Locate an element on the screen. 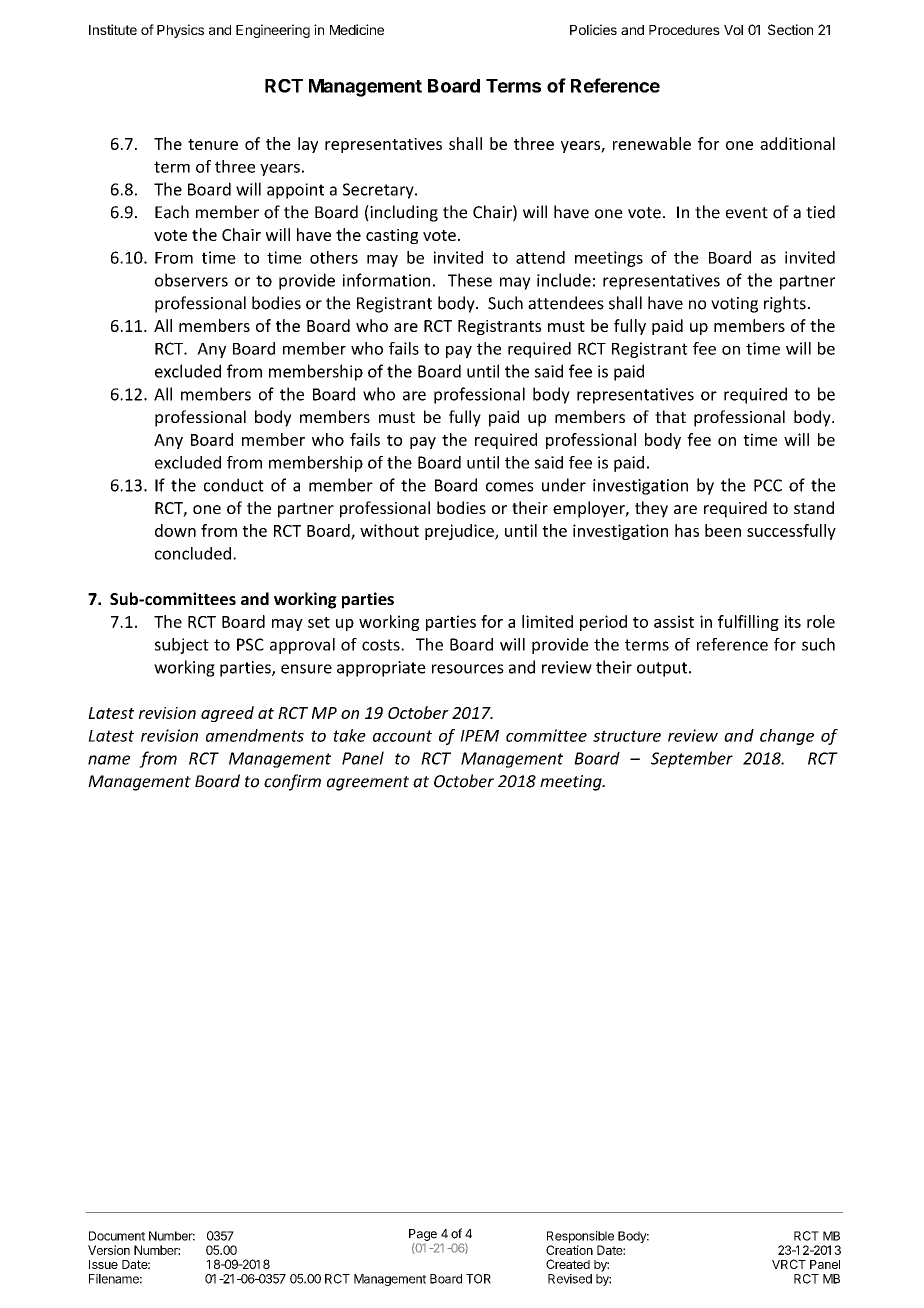  comes is located at coordinates (510, 487).
